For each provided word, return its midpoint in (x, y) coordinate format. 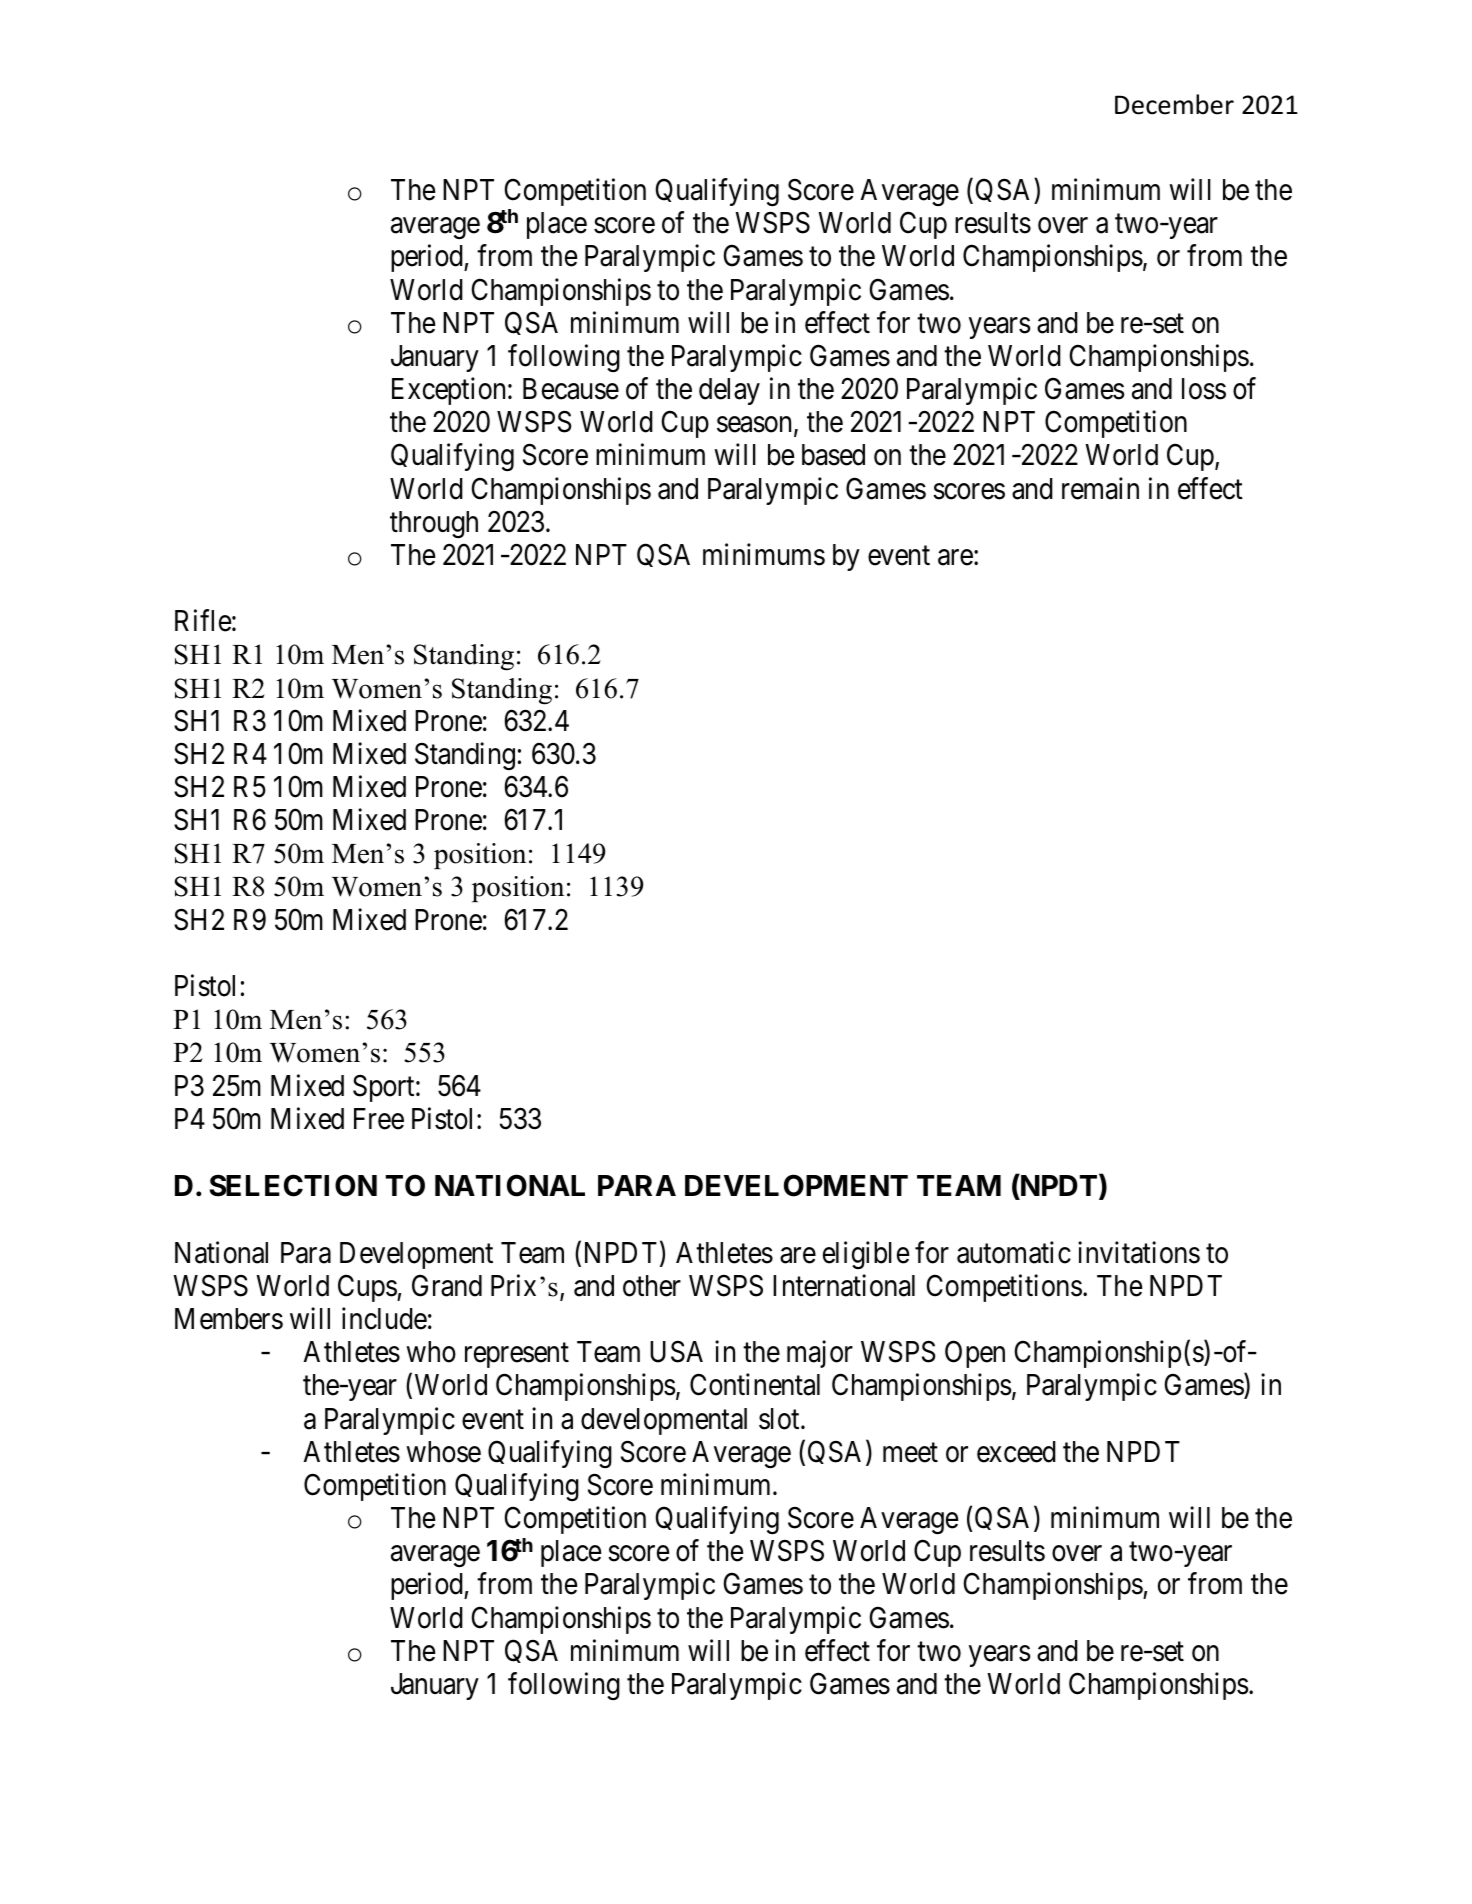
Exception (448, 391)
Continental (755, 1385)
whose (443, 1452)
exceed (1016, 1452)
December (1174, 104)
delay (729, 391)
